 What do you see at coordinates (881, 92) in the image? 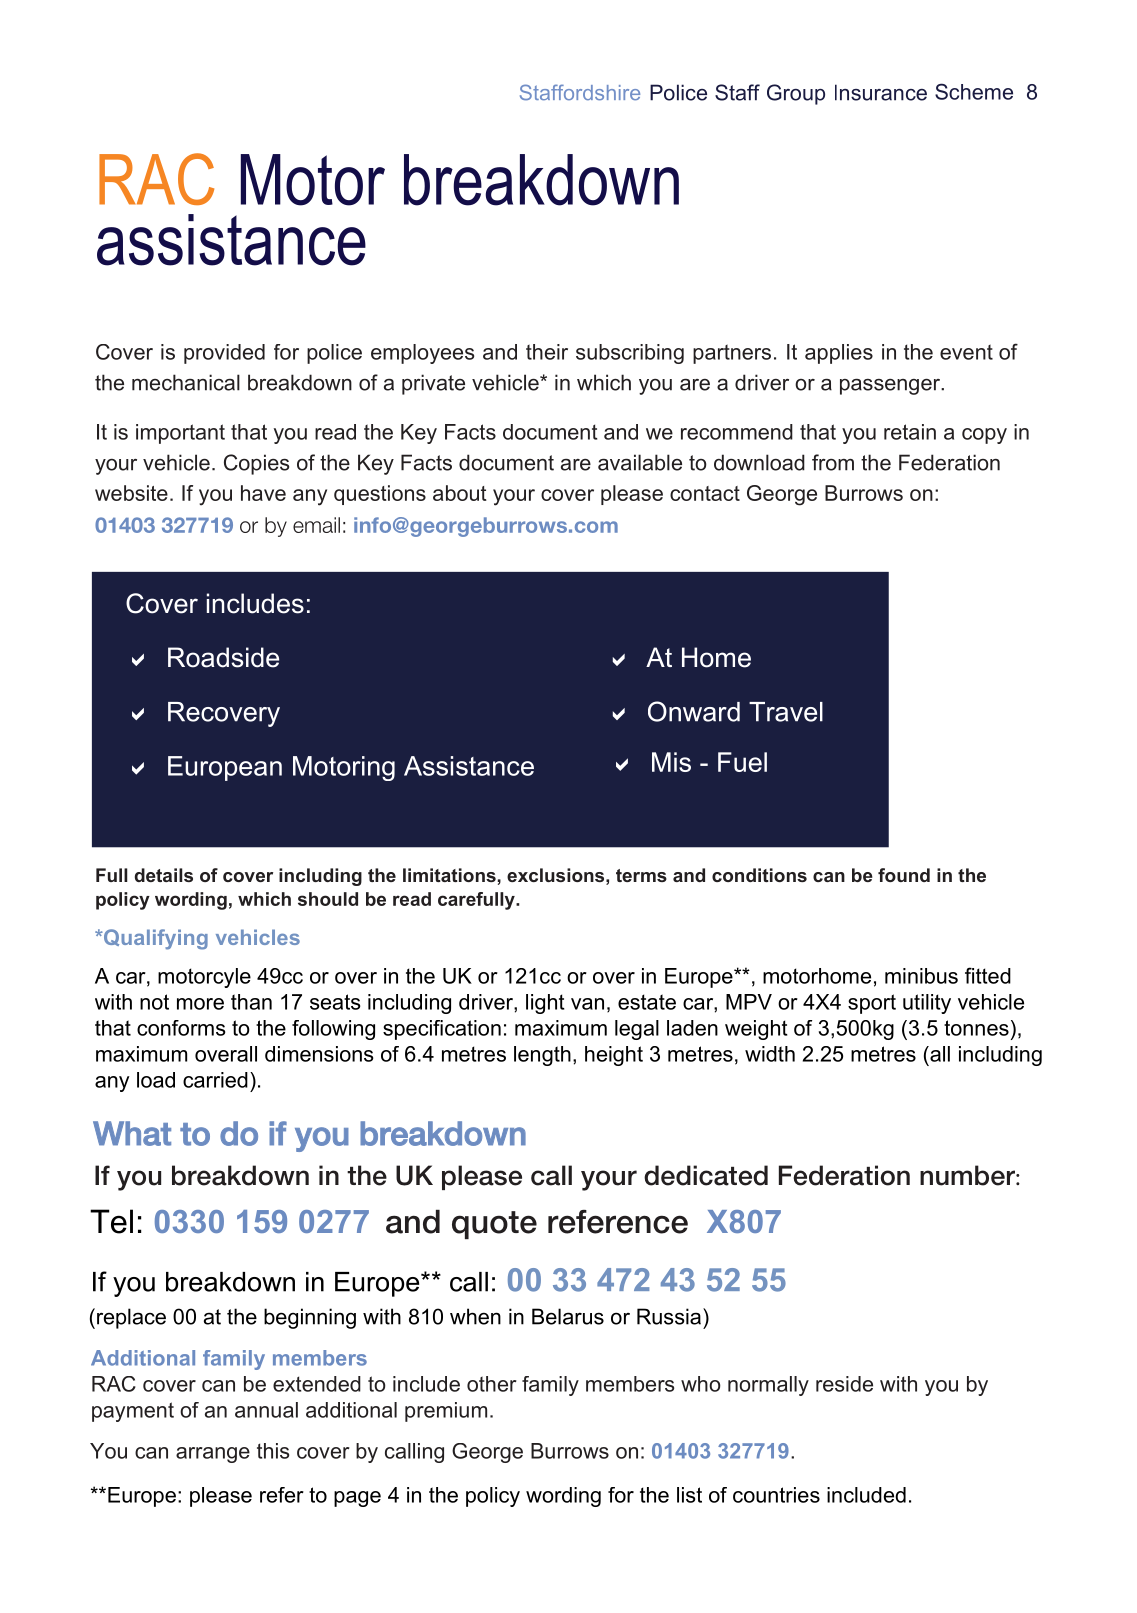
I see `Insurance` at bounding box center [881, 92].
